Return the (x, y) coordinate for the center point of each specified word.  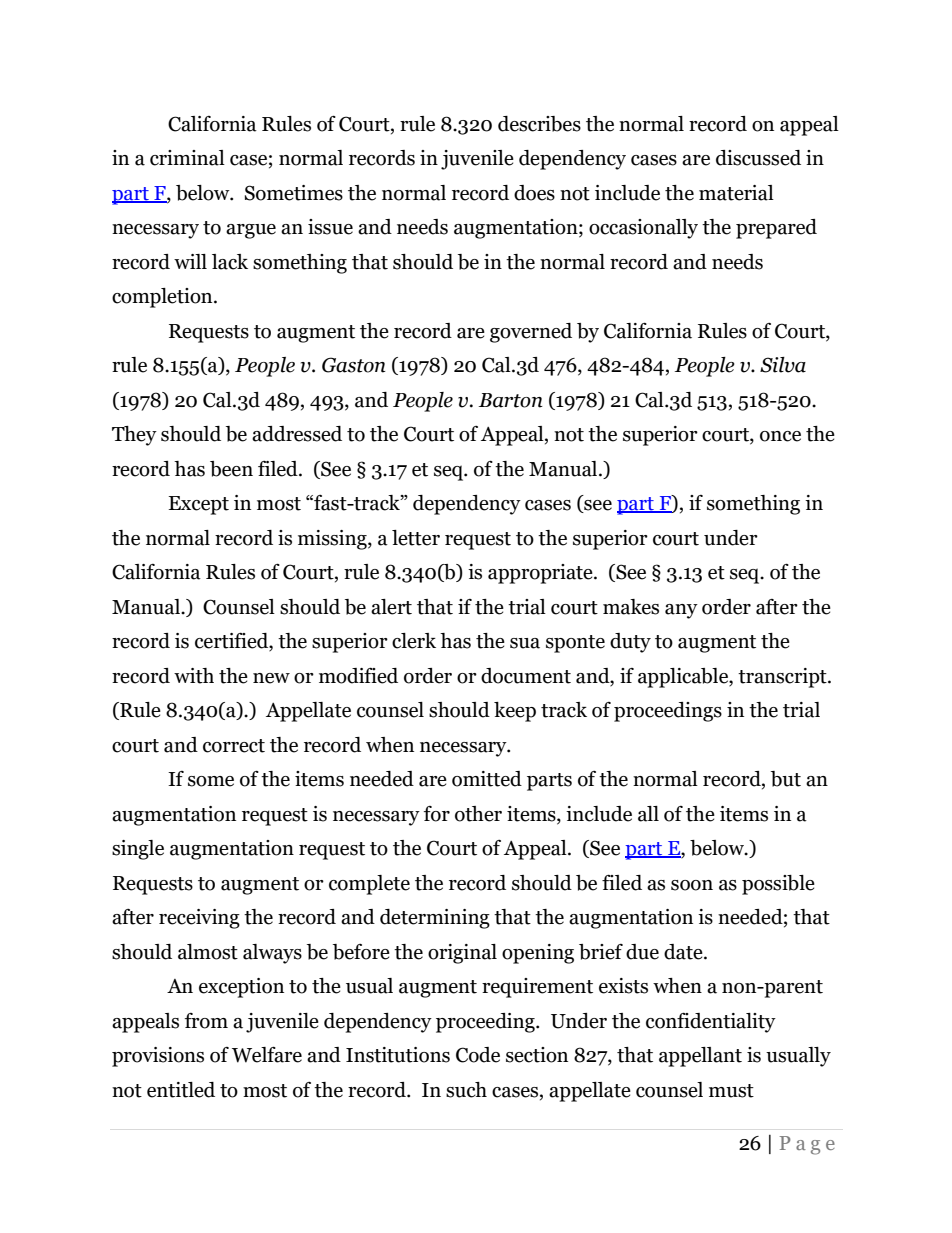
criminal (187, 158)
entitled (181, 1090)
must (731, 1091)
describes (539, 124)
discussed (758, 158)
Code (478, 1055)
